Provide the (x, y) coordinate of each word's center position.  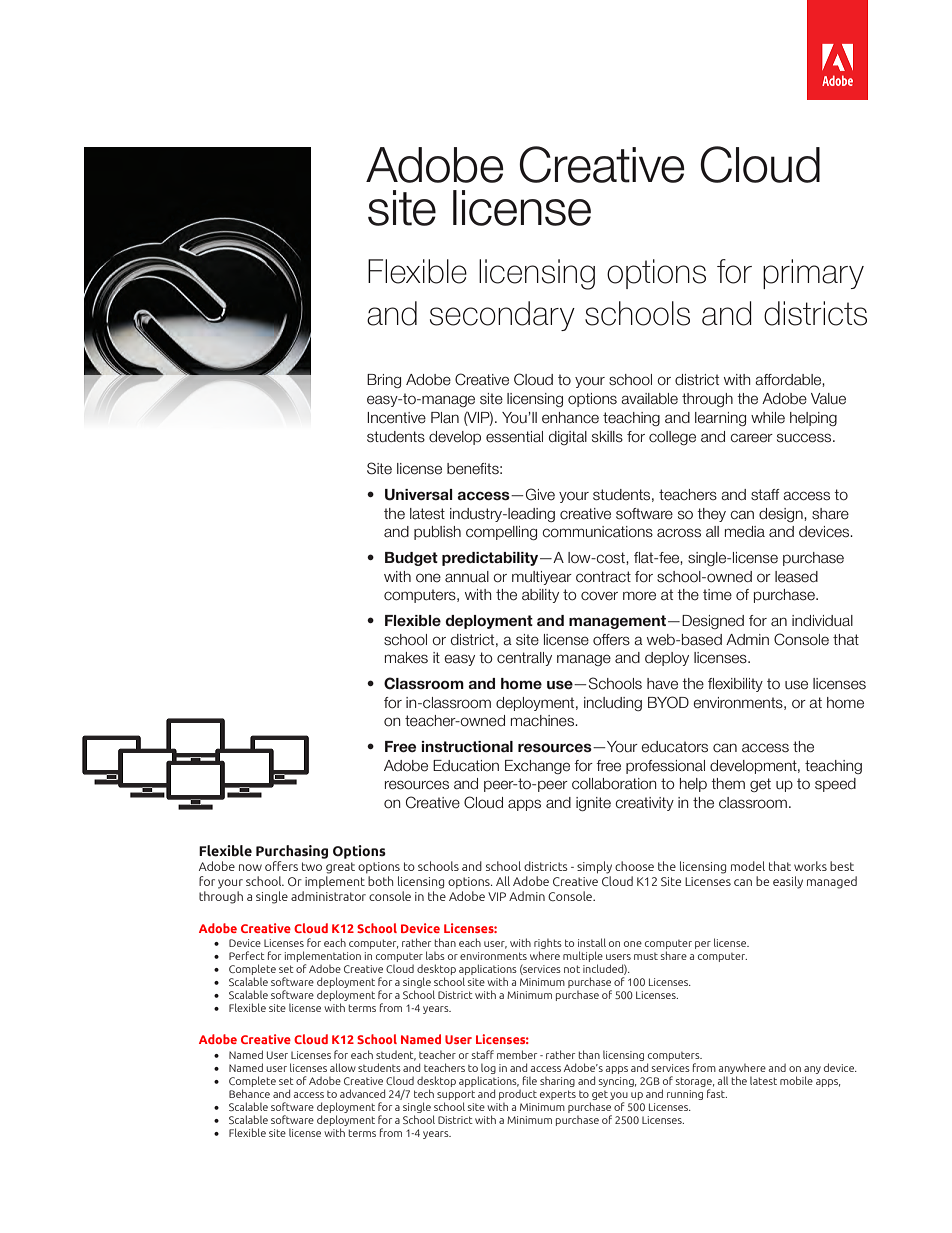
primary (813, 274)
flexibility (735, 685)
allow (343, 1067)
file (530, 1080)
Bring (384, 381)
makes (406, 658)
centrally (524, 659)
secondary (502, 316)
